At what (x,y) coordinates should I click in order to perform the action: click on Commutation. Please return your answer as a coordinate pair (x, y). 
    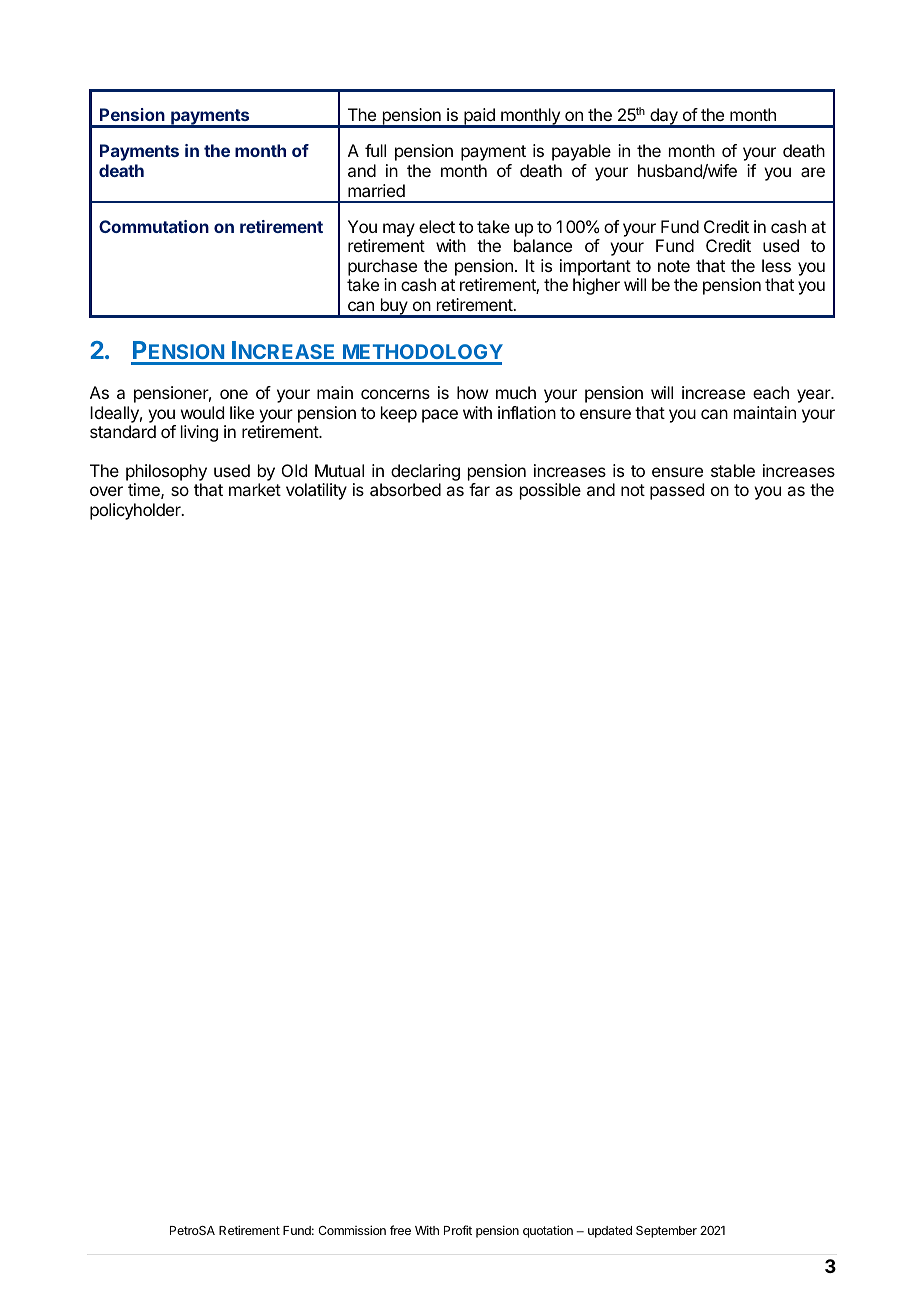
    Looking at the image, I should click on (154, 226).
